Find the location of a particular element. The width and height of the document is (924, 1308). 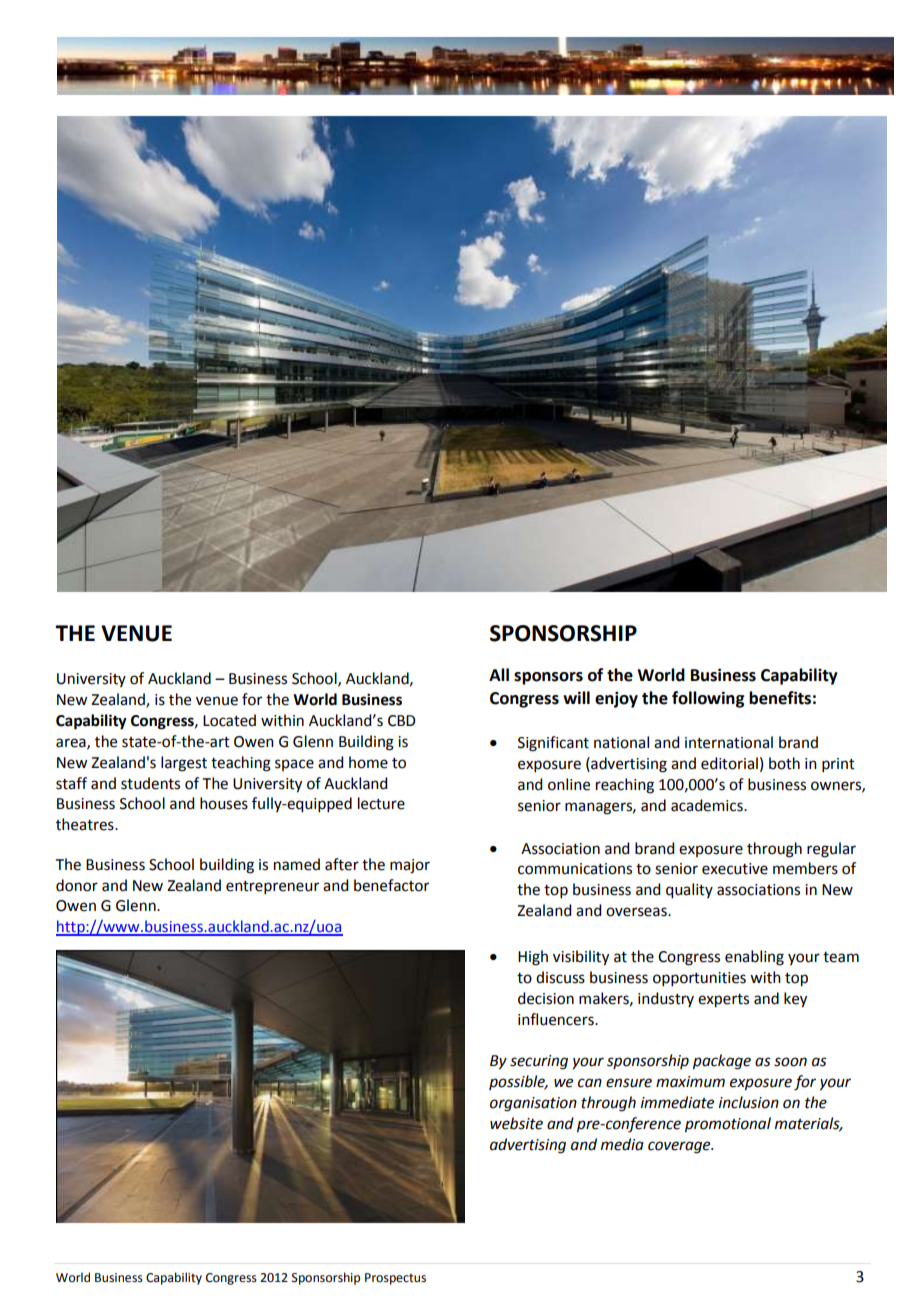

theatres is located at coordinates (86, 824).
